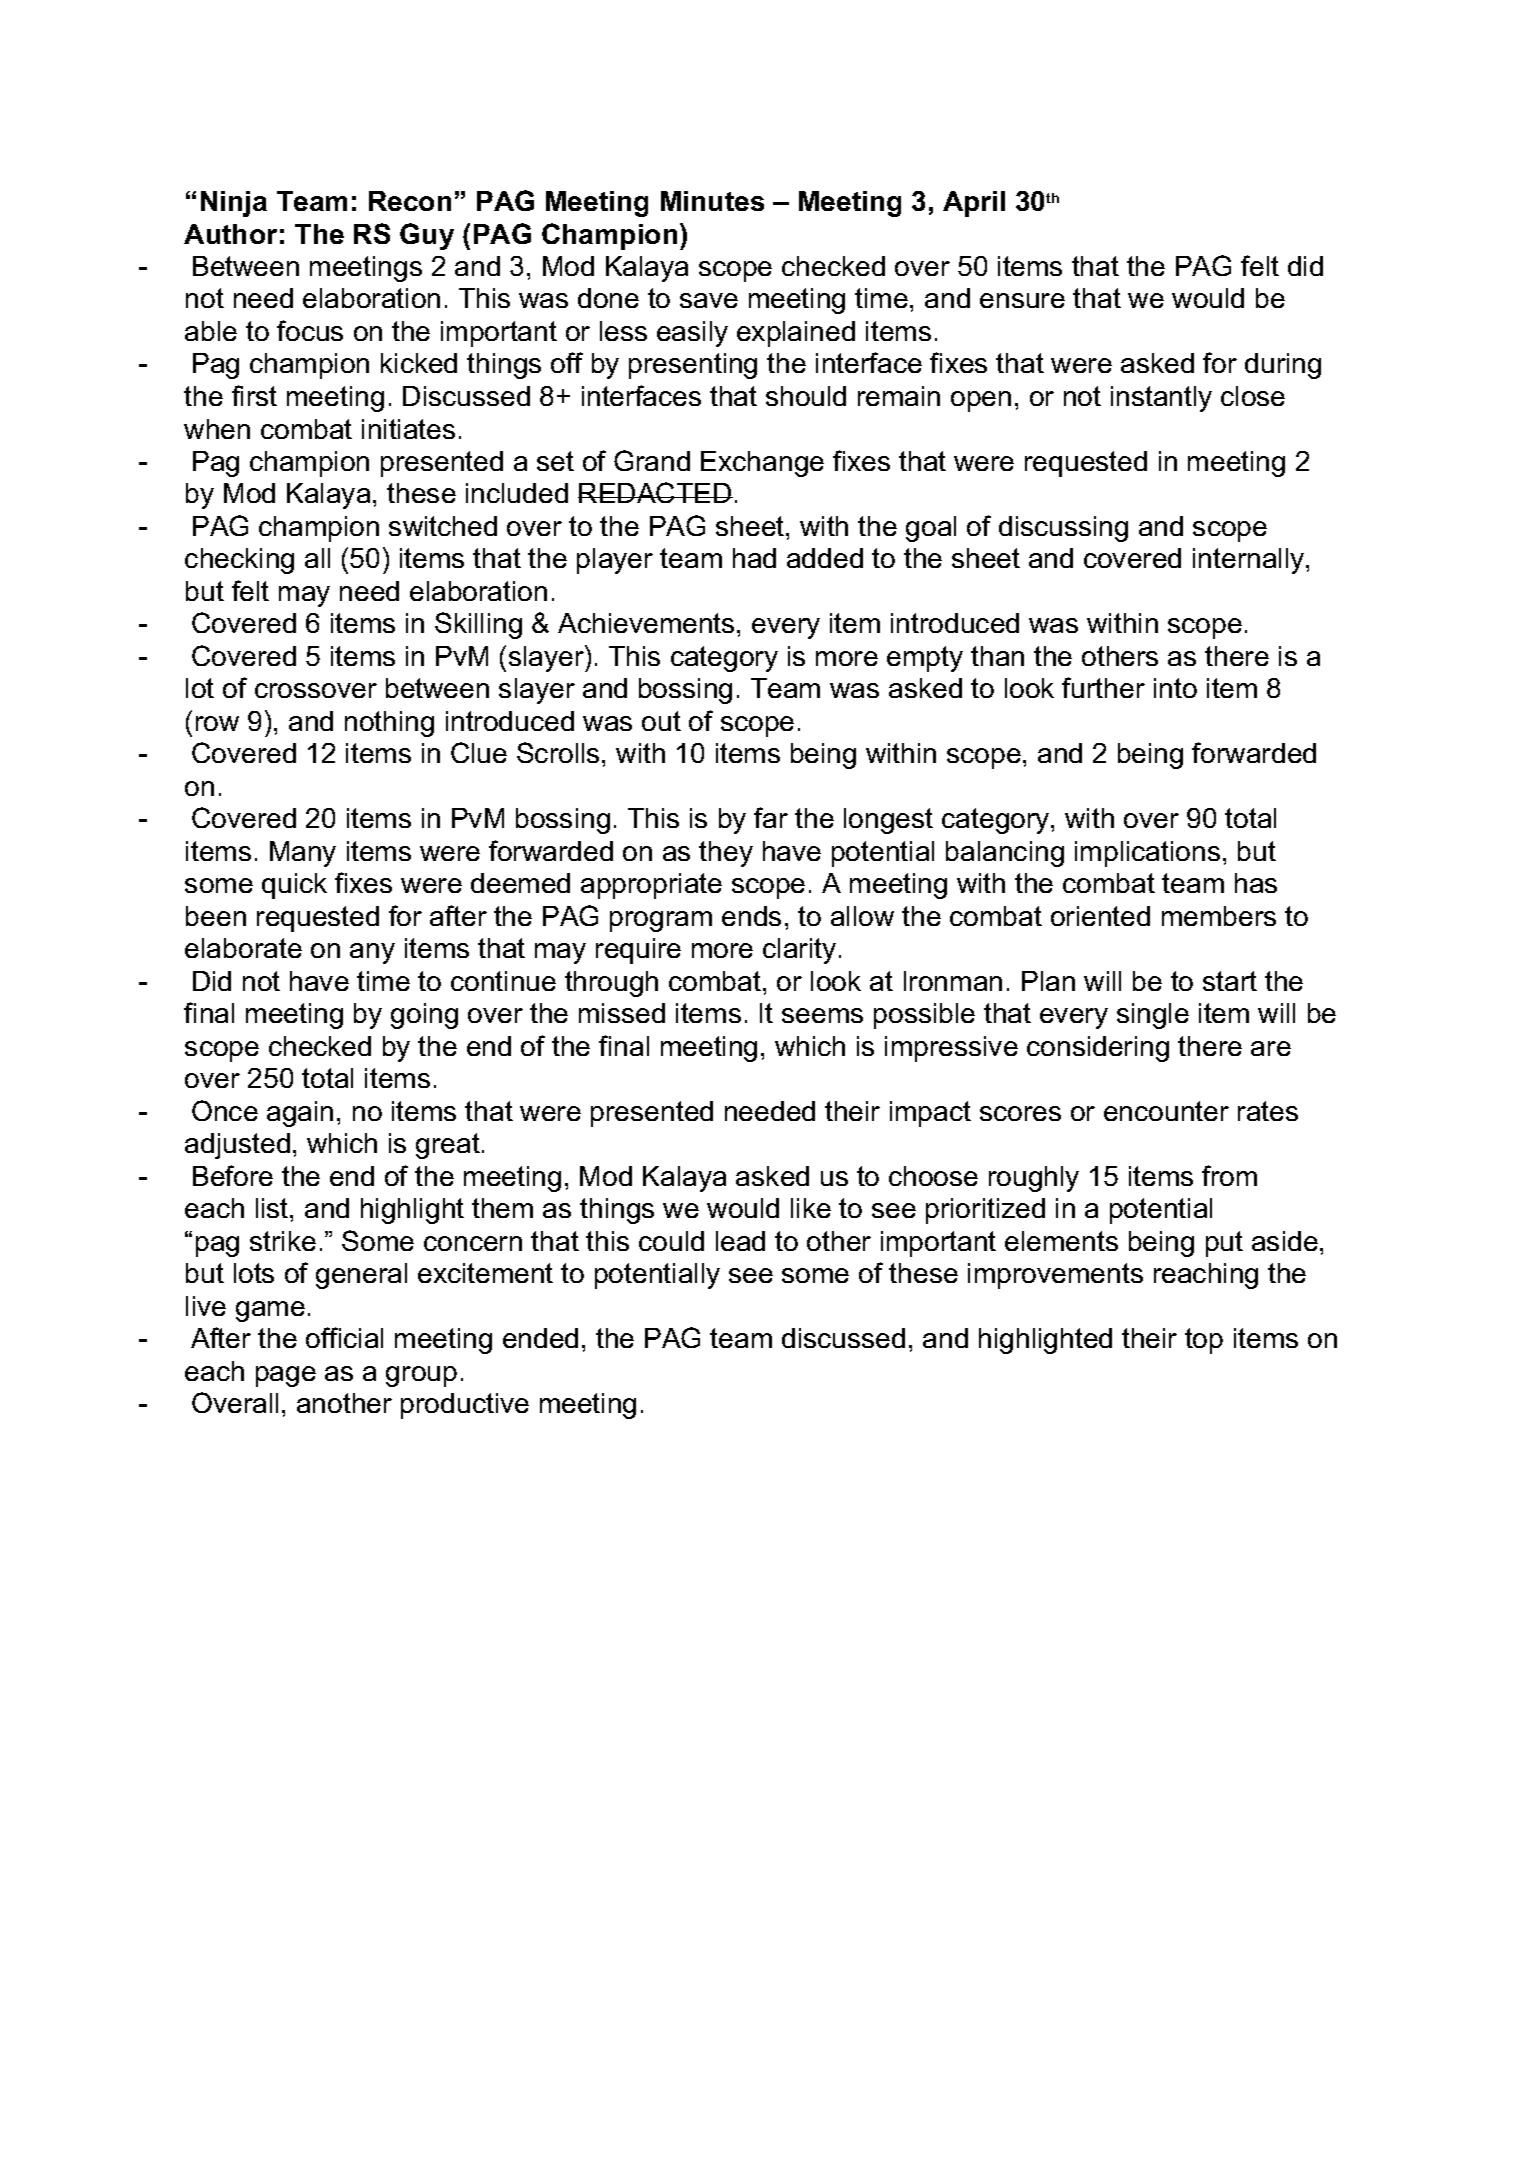 The image size is (1529, 2163). What do you see at coordinates (424, 1016) in the document?
I see `going` at bounding box center [424, 1016].
